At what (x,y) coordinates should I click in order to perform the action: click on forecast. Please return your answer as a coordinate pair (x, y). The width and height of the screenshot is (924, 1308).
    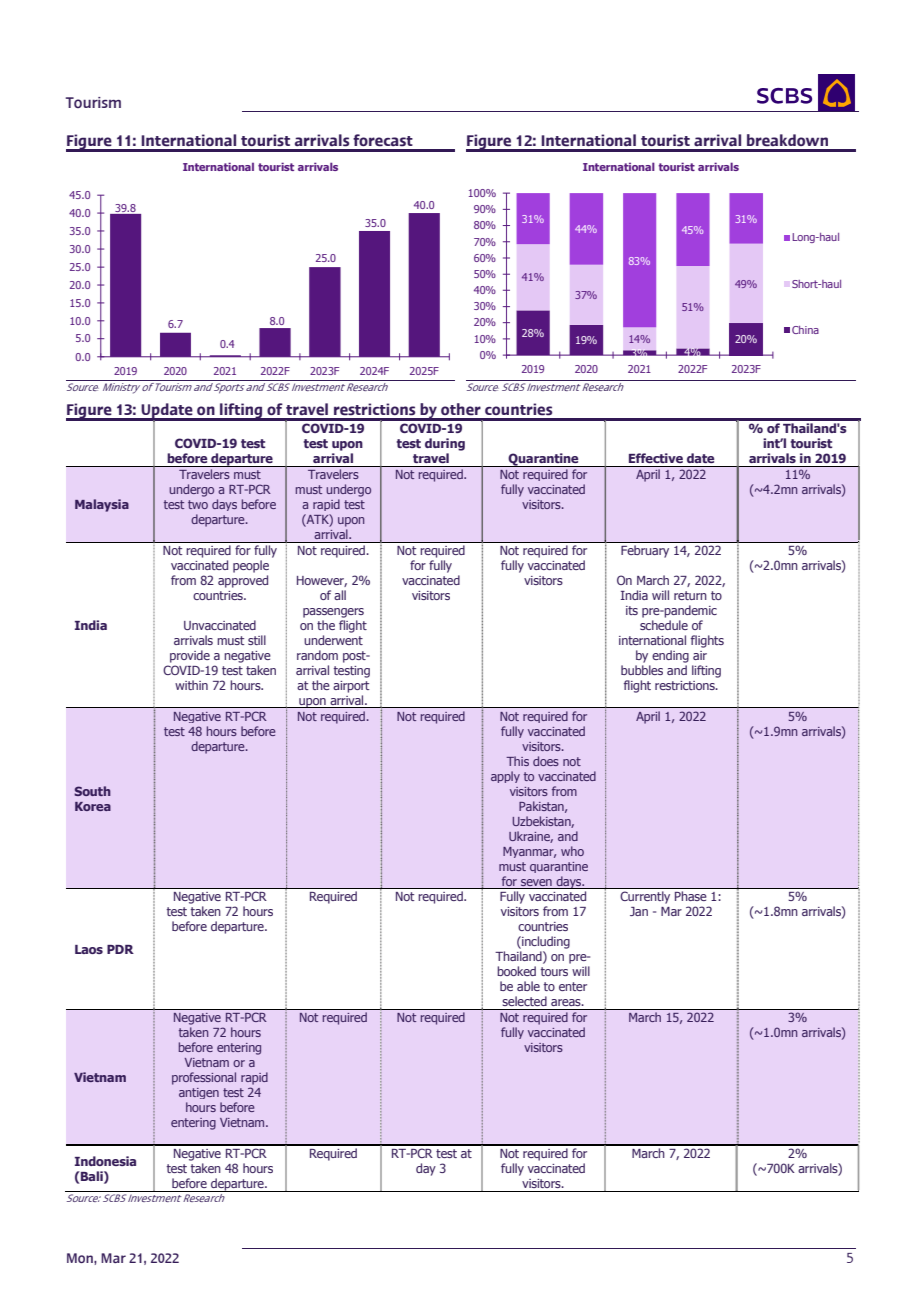
    Looking at the image, I should click on (383, 140).
